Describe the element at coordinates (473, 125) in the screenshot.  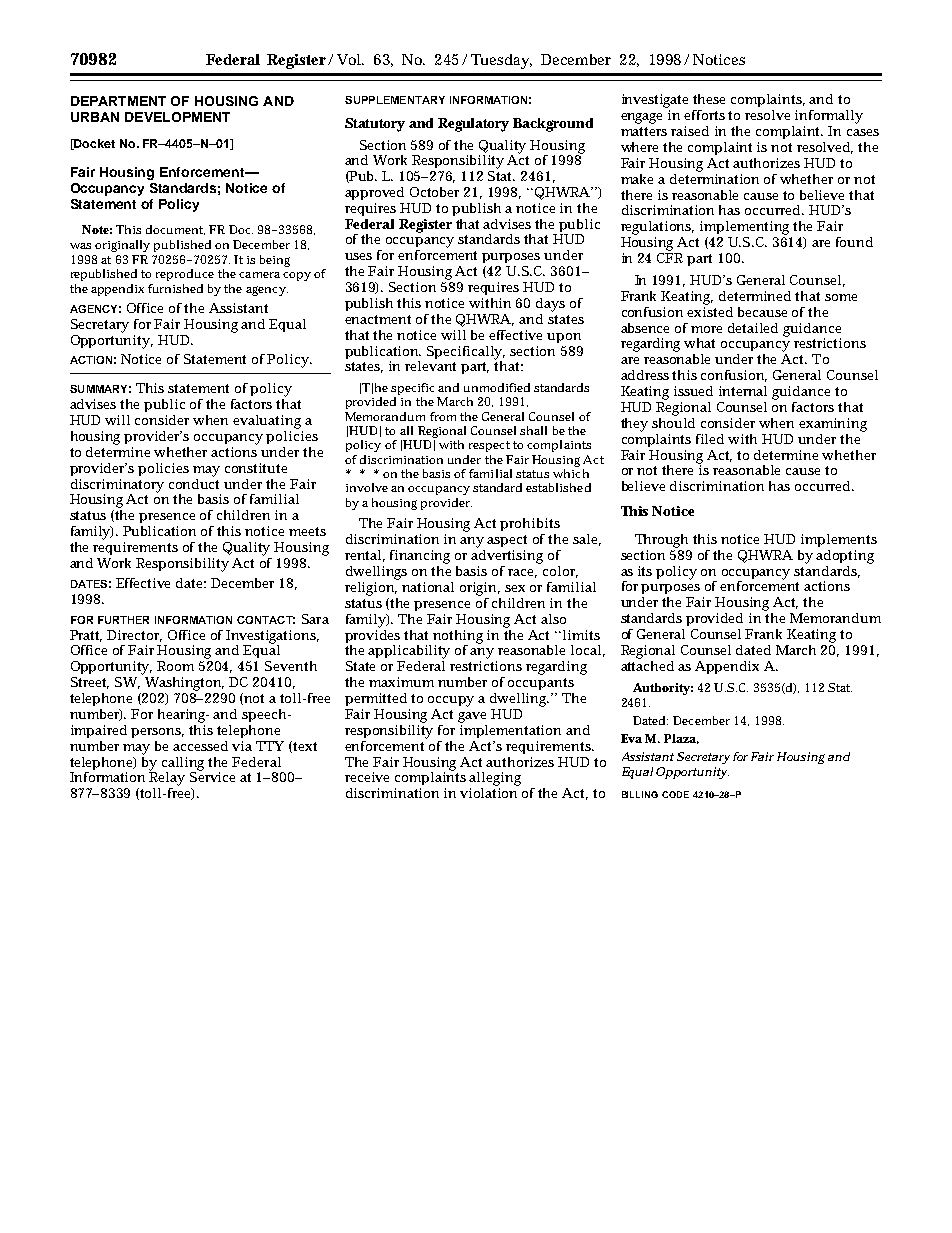
I see `Regulatory` at that location.
